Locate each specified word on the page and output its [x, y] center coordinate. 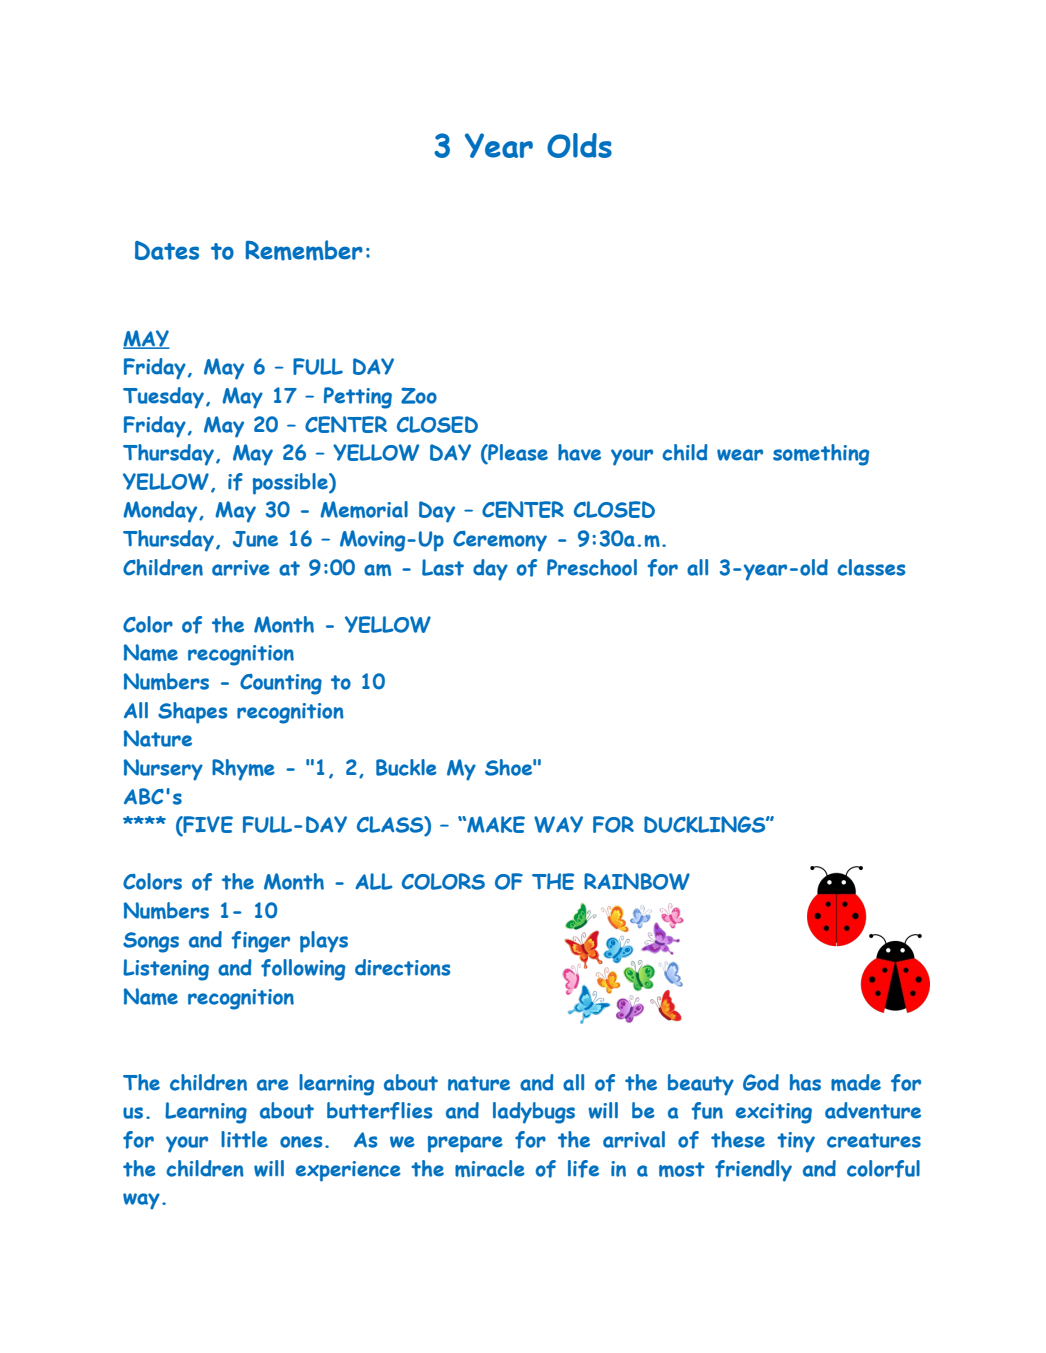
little [244, 1139]
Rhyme [243, 770]
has [805, 1082]
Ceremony [500, 541]
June [255, 539]
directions [402, 967]
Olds [579, 145]
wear [740, 455]
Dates [167, 250]
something [821, 455]
